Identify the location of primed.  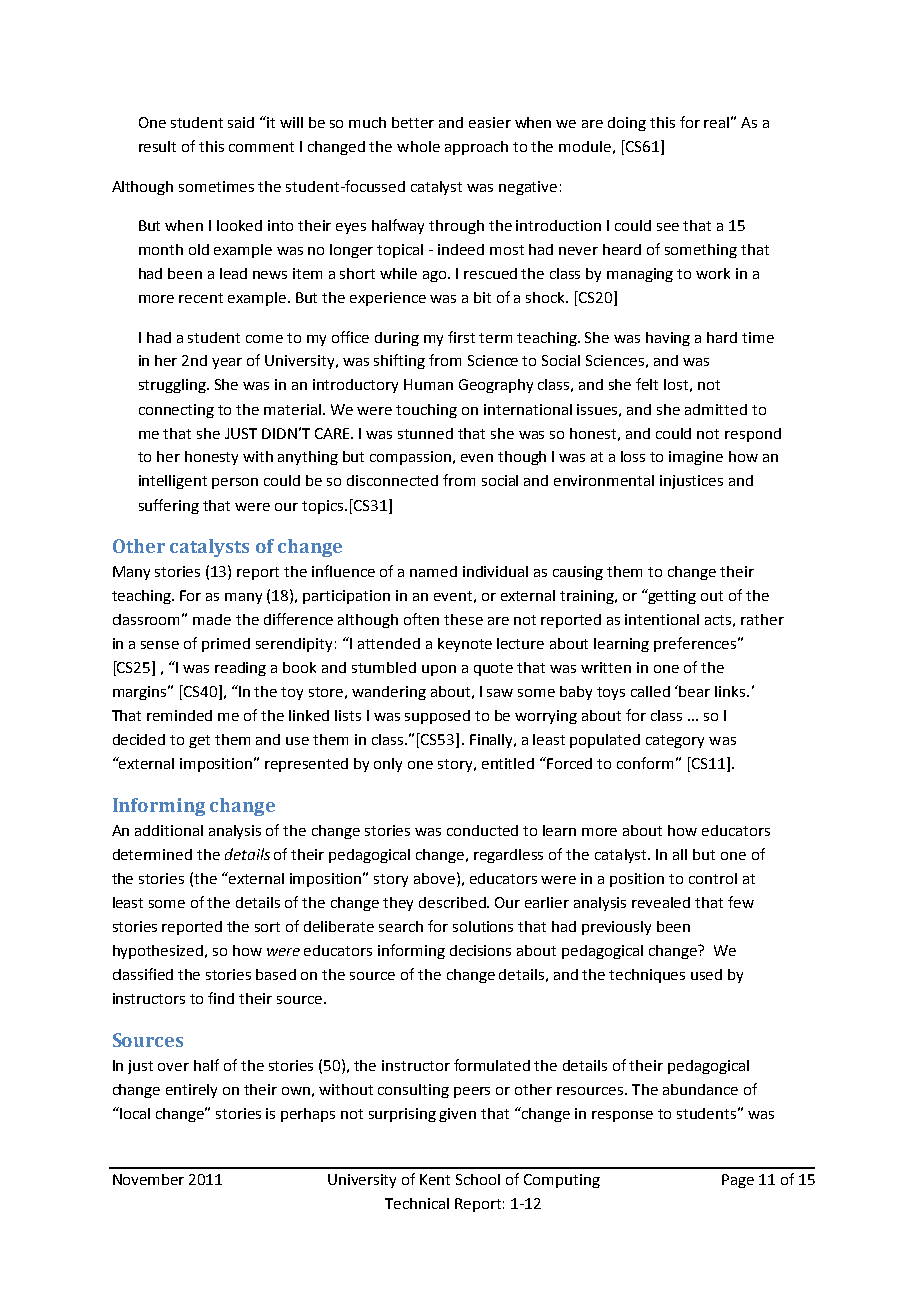
(226, 645).
